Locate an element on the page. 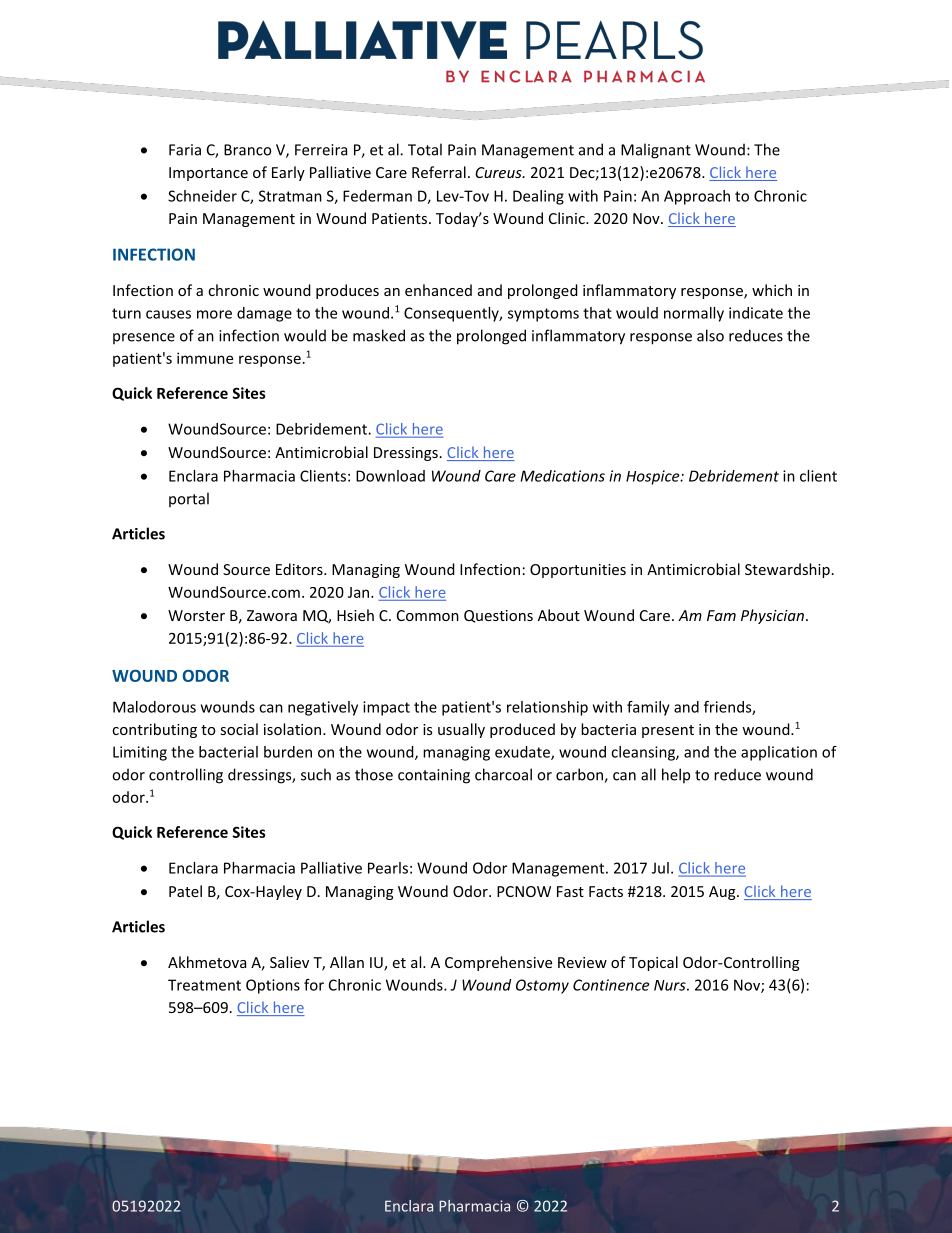  Download is located at coordinates (390, 476).
